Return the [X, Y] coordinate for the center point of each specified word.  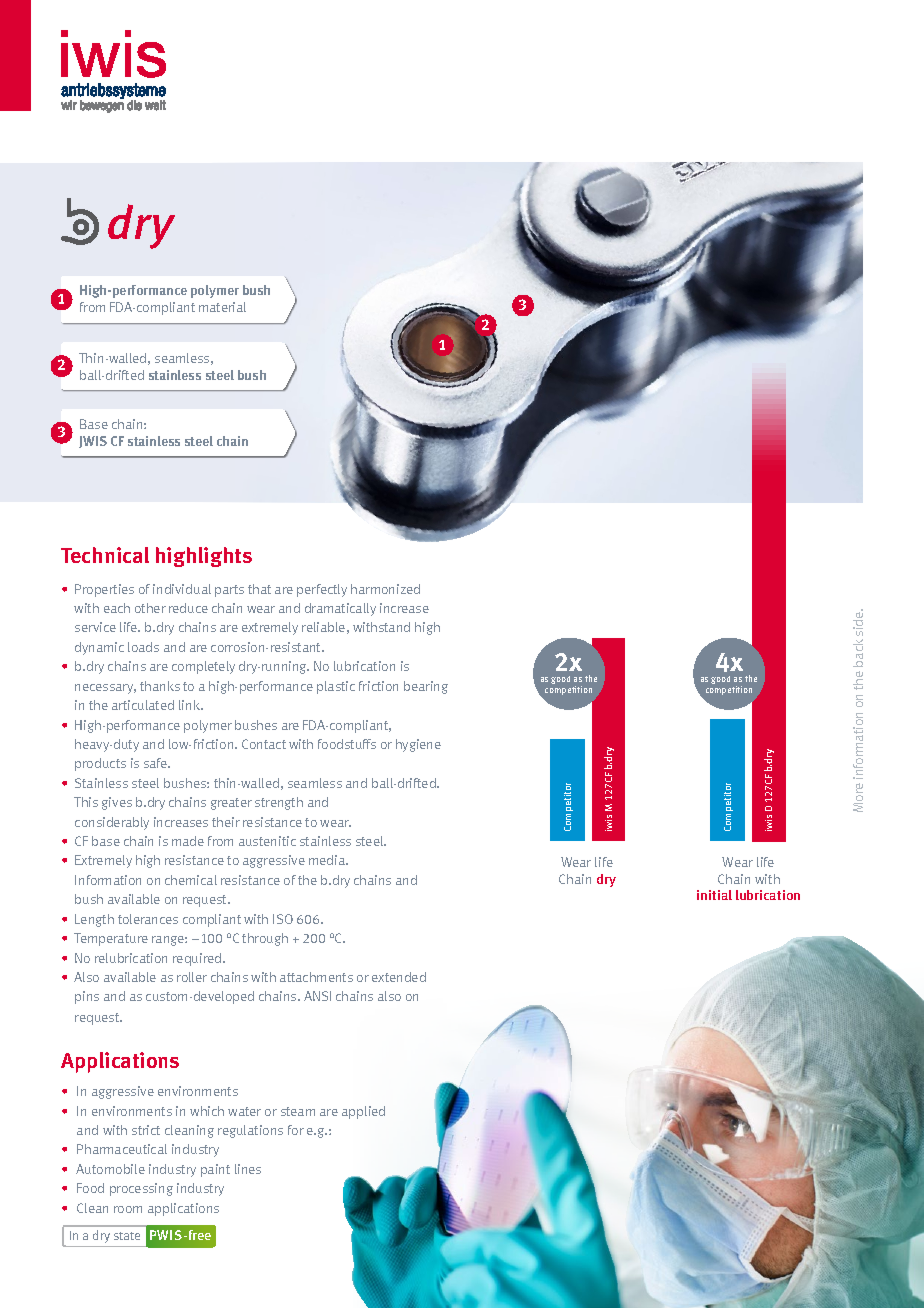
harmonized [385, 589]
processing [141, 1189]
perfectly [322, 590]
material [222, 307]
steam [298, 1111]
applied [363, 1112]
